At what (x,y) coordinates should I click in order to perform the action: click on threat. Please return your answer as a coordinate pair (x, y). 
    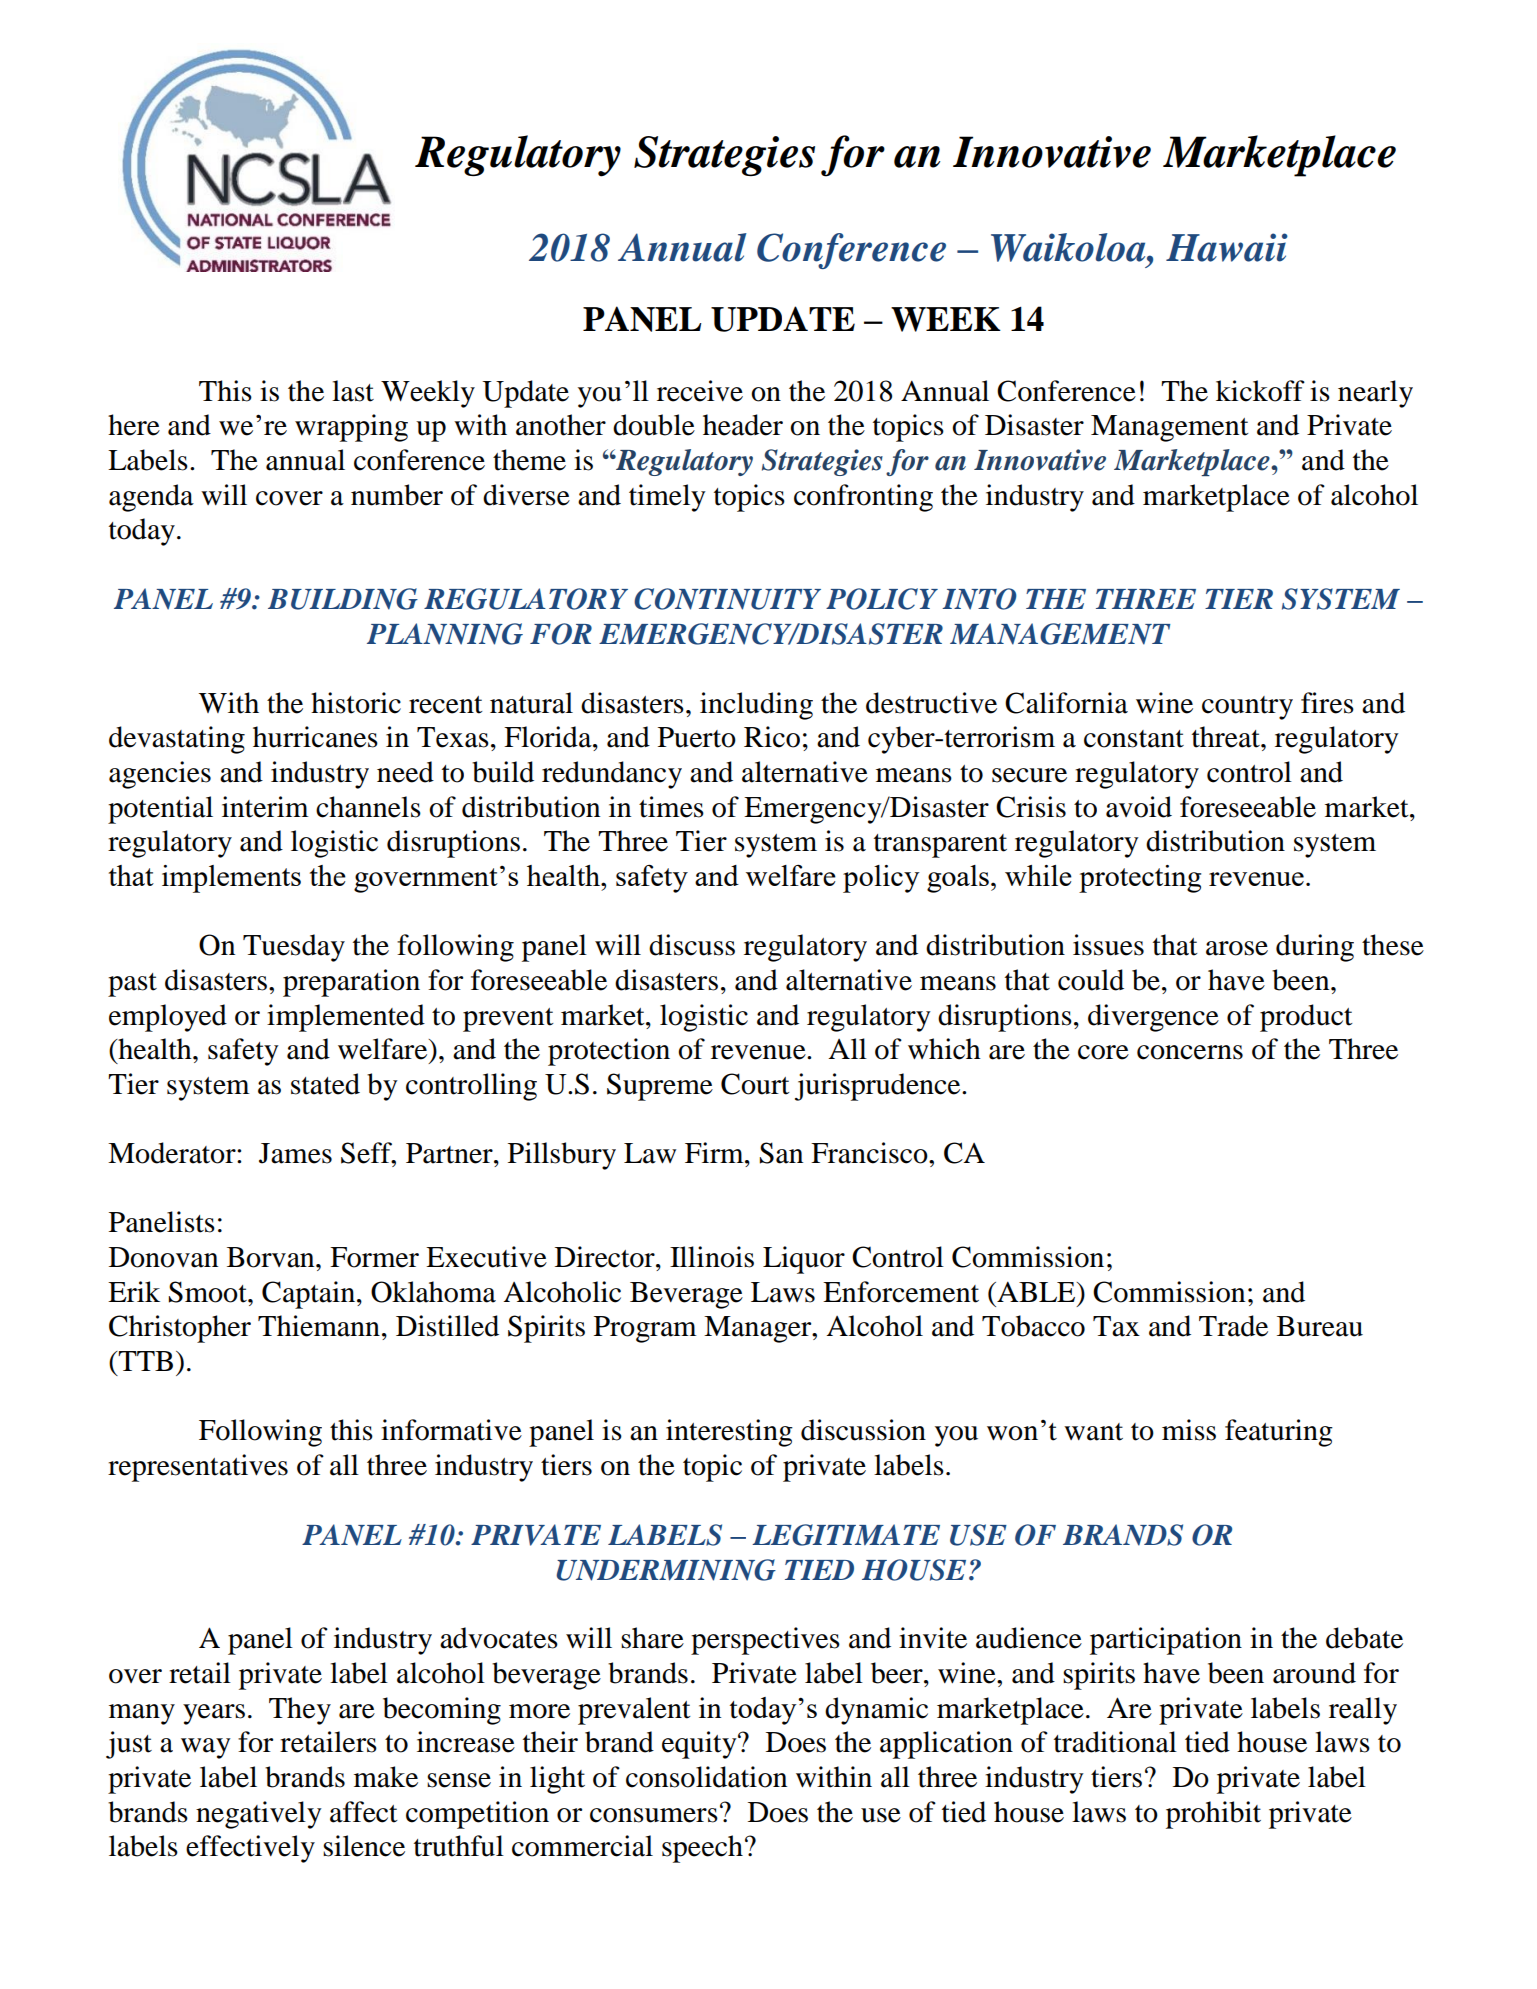
    Looking at the image, I should click on (1227, 737).
